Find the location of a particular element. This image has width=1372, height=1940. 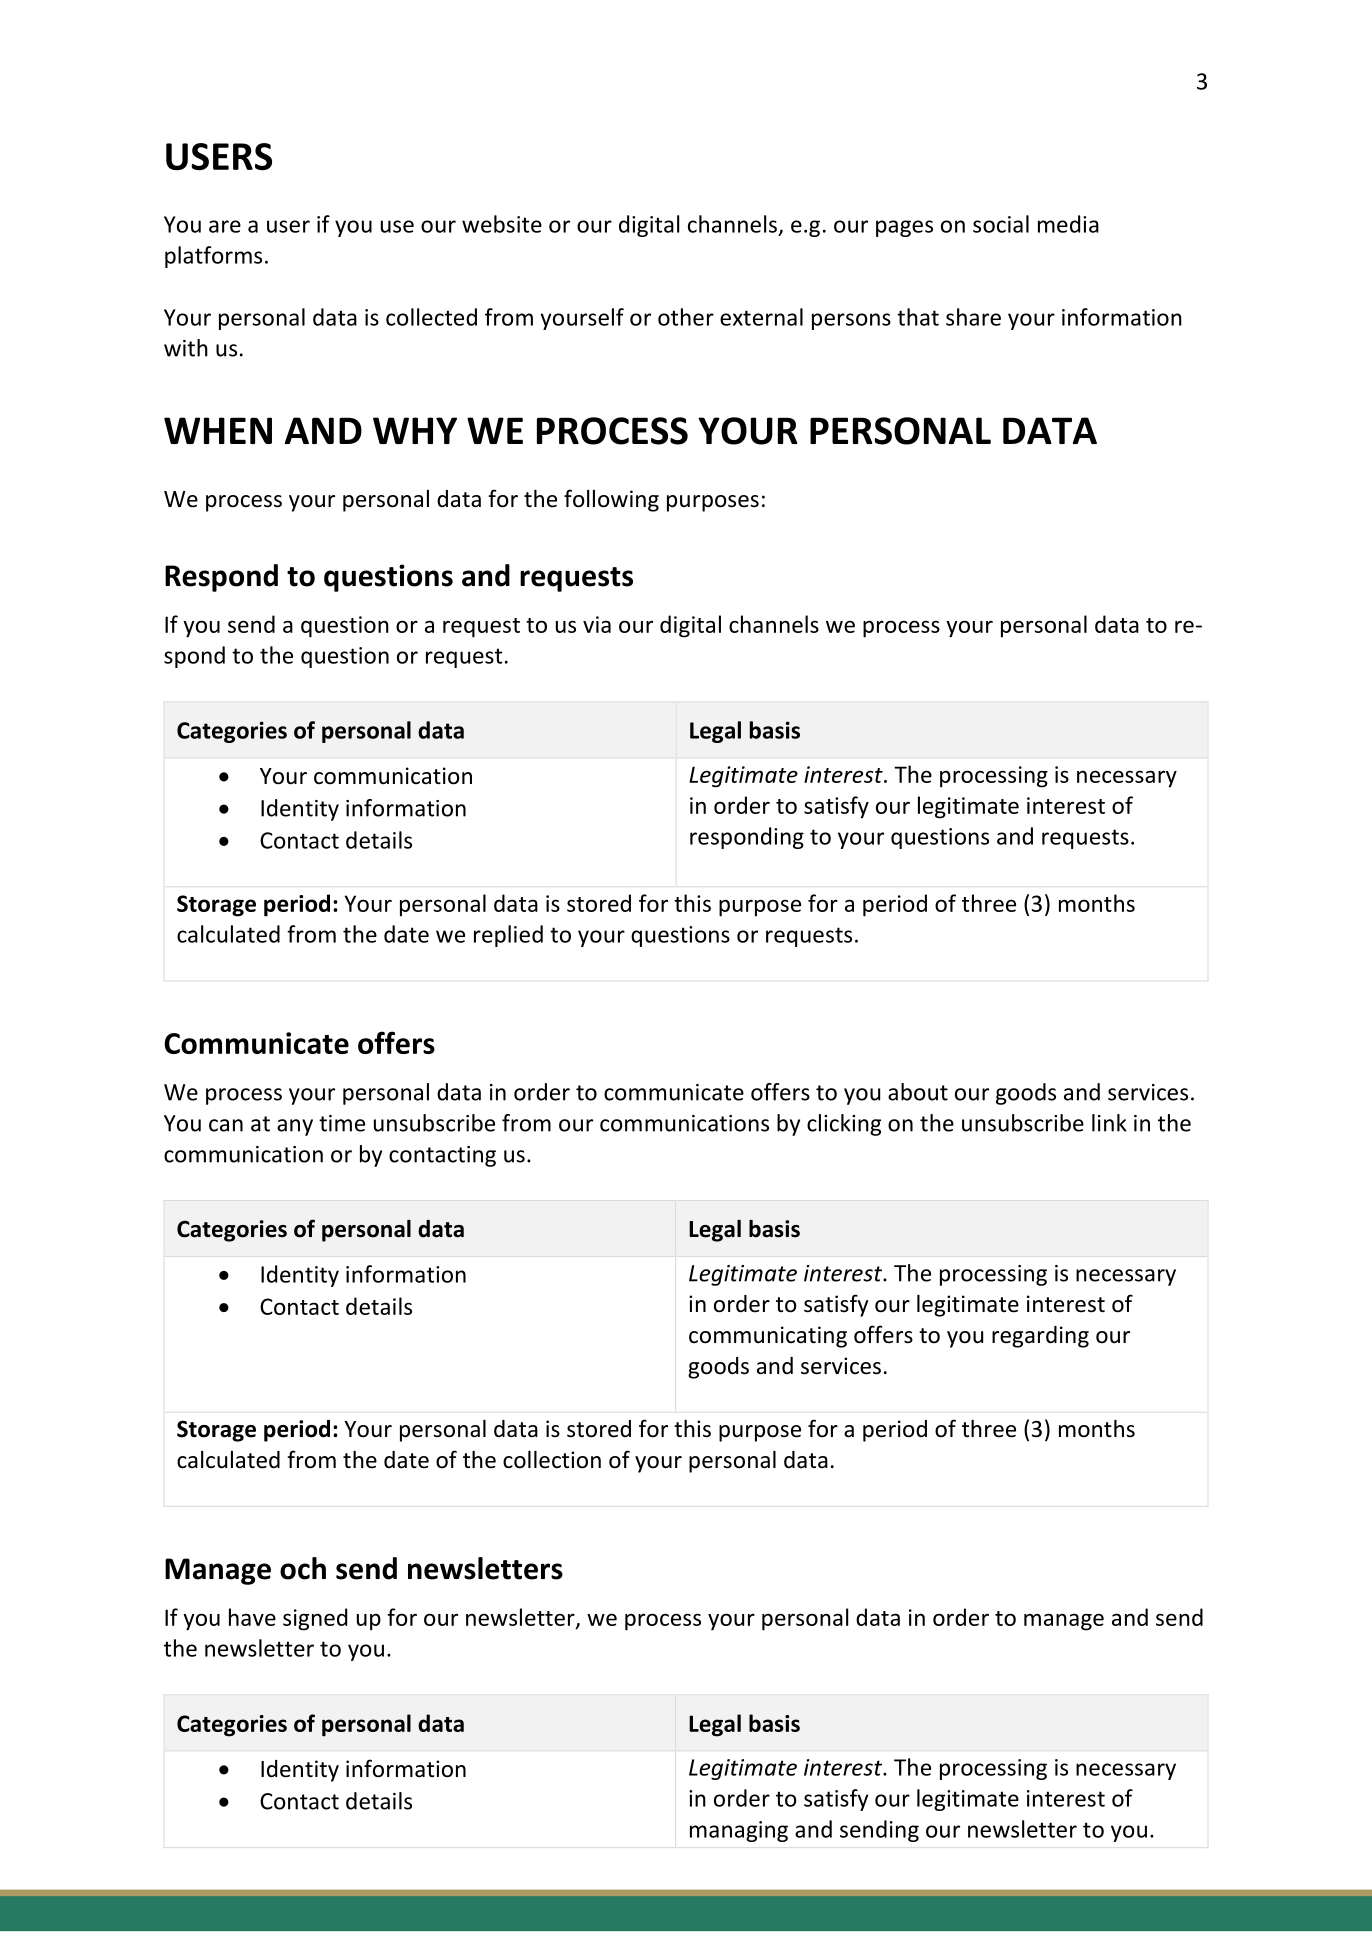

platforms is located at coordinates (213, 257).
